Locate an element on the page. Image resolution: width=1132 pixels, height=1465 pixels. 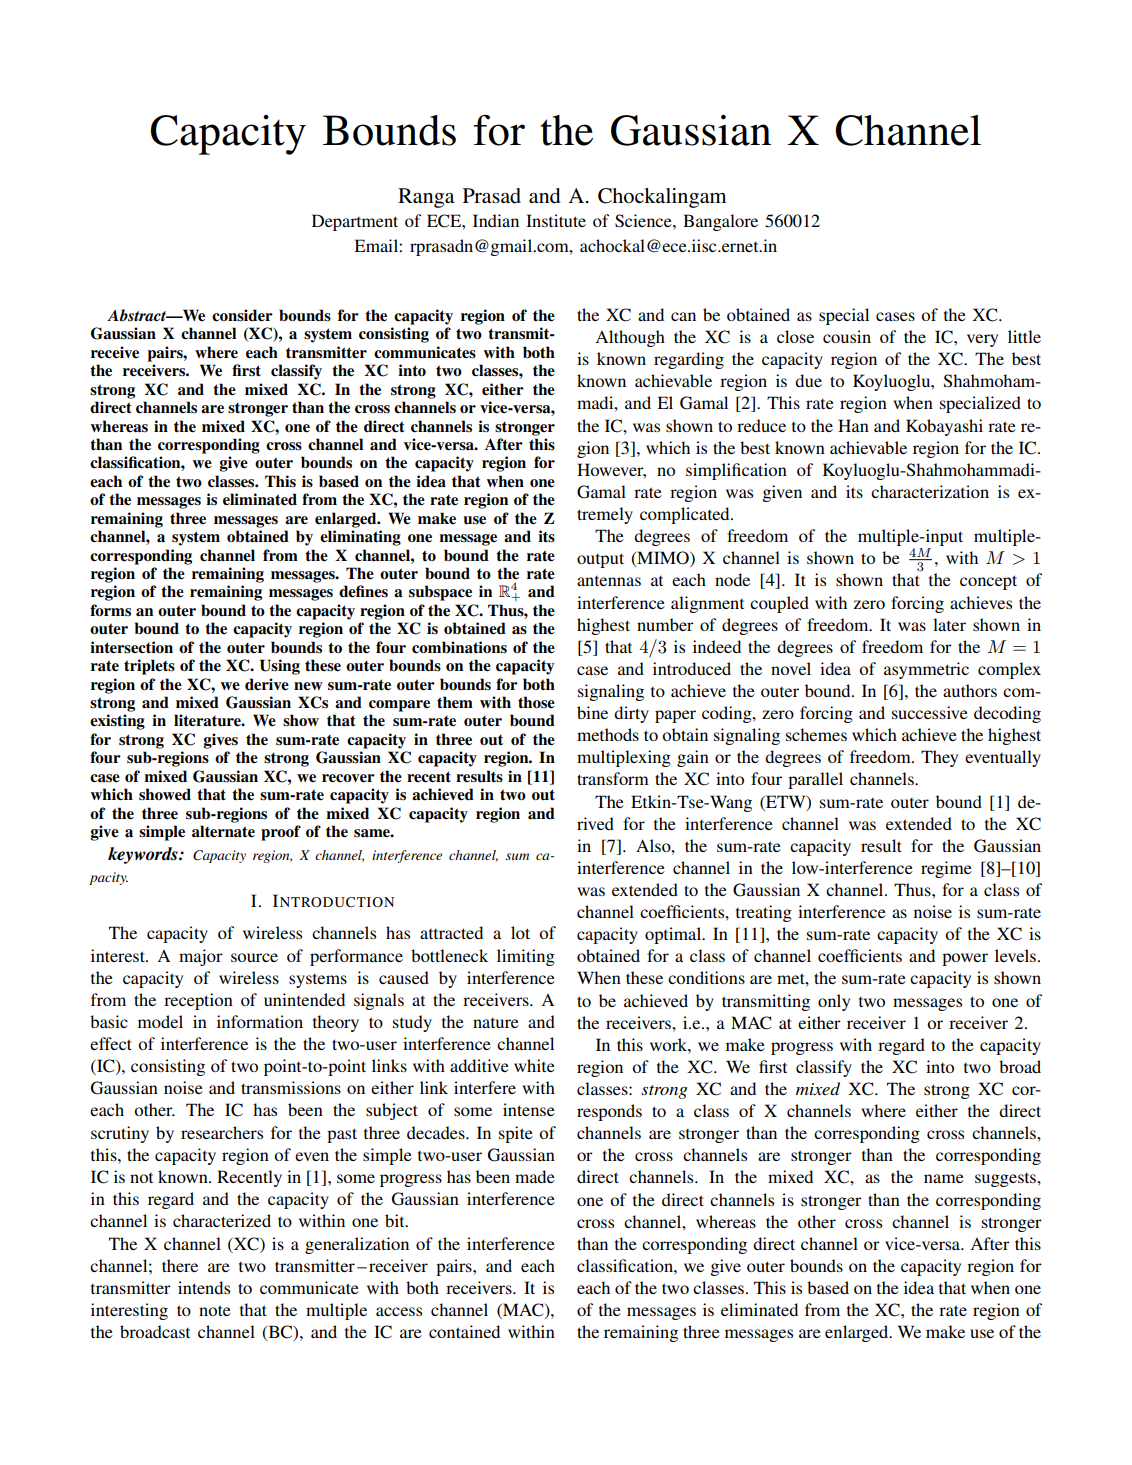
Institute is located at coordinates (556, 220).
